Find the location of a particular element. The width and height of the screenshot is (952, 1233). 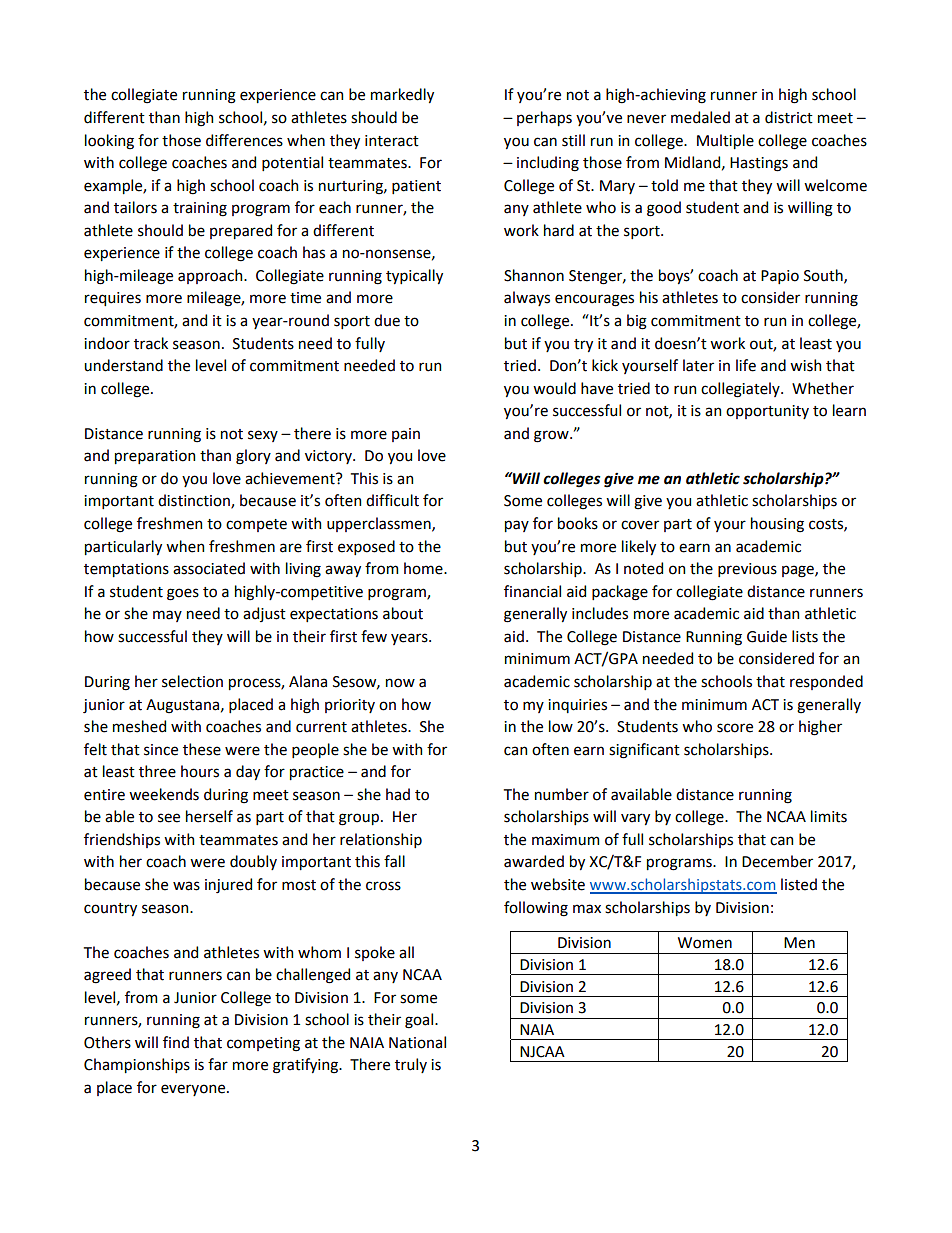

distinction is located at coordinates (195, 501).
